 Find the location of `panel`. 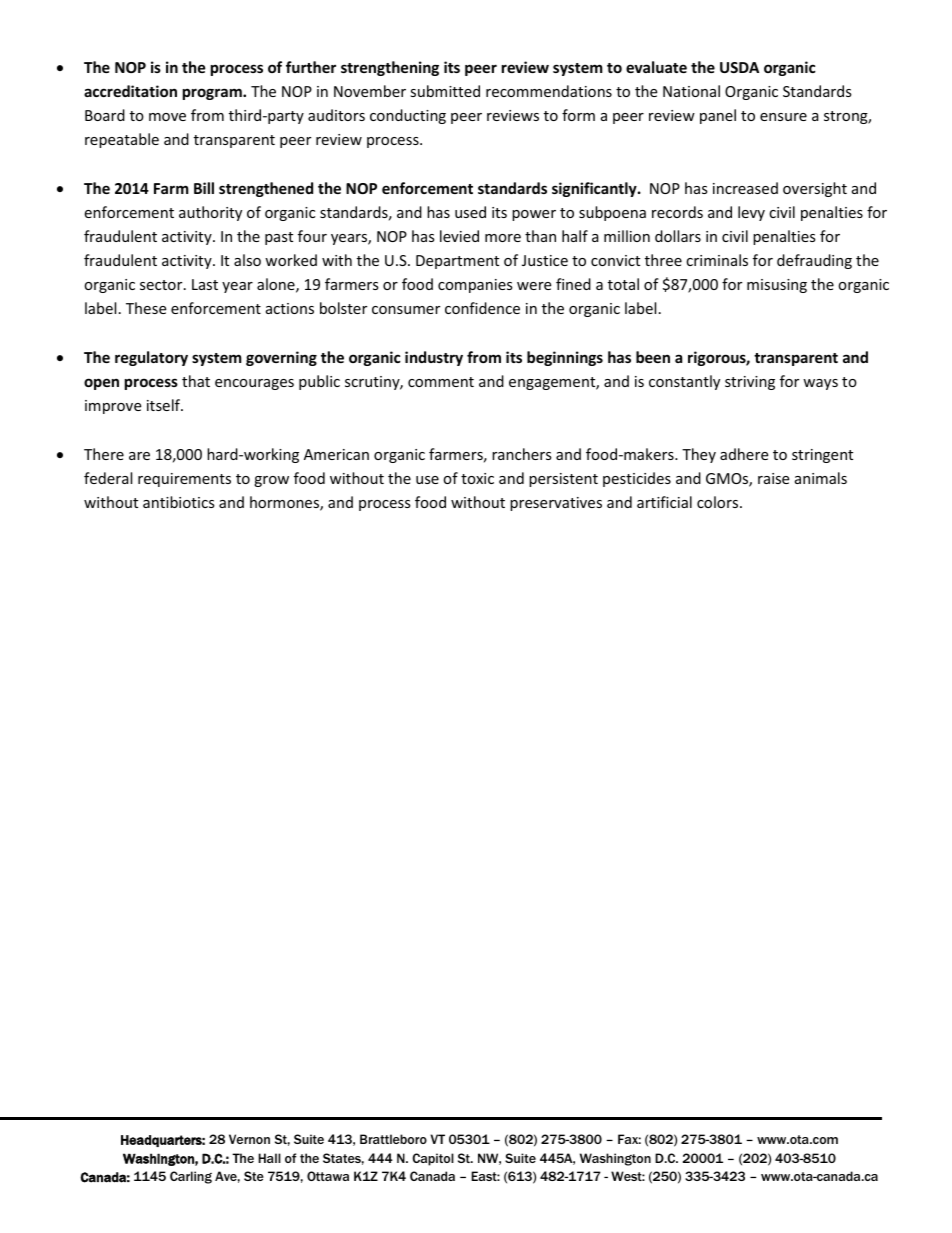

panel is located at coordinates (718, 116).
